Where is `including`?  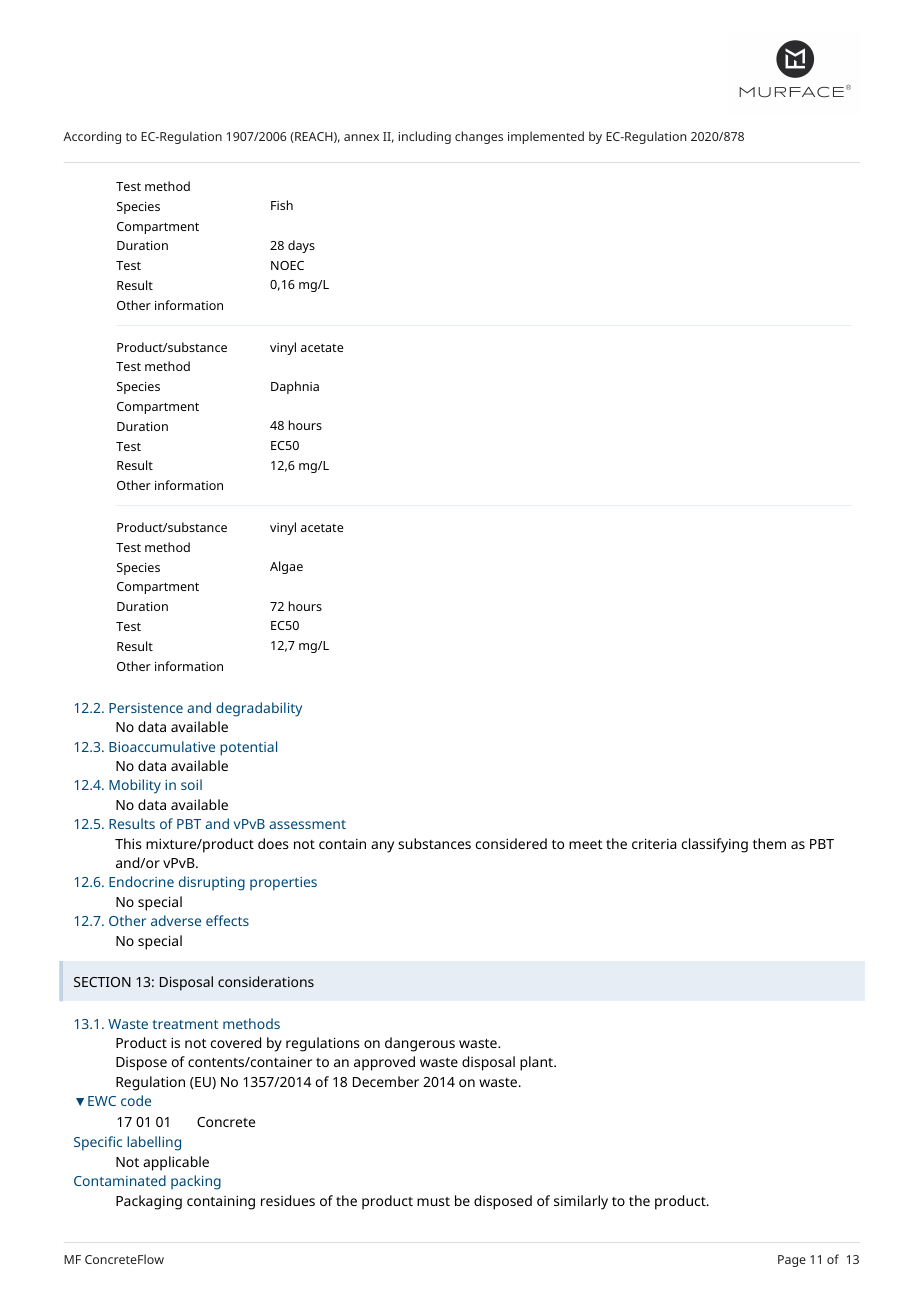 including is located at coordinates (425, 137).
